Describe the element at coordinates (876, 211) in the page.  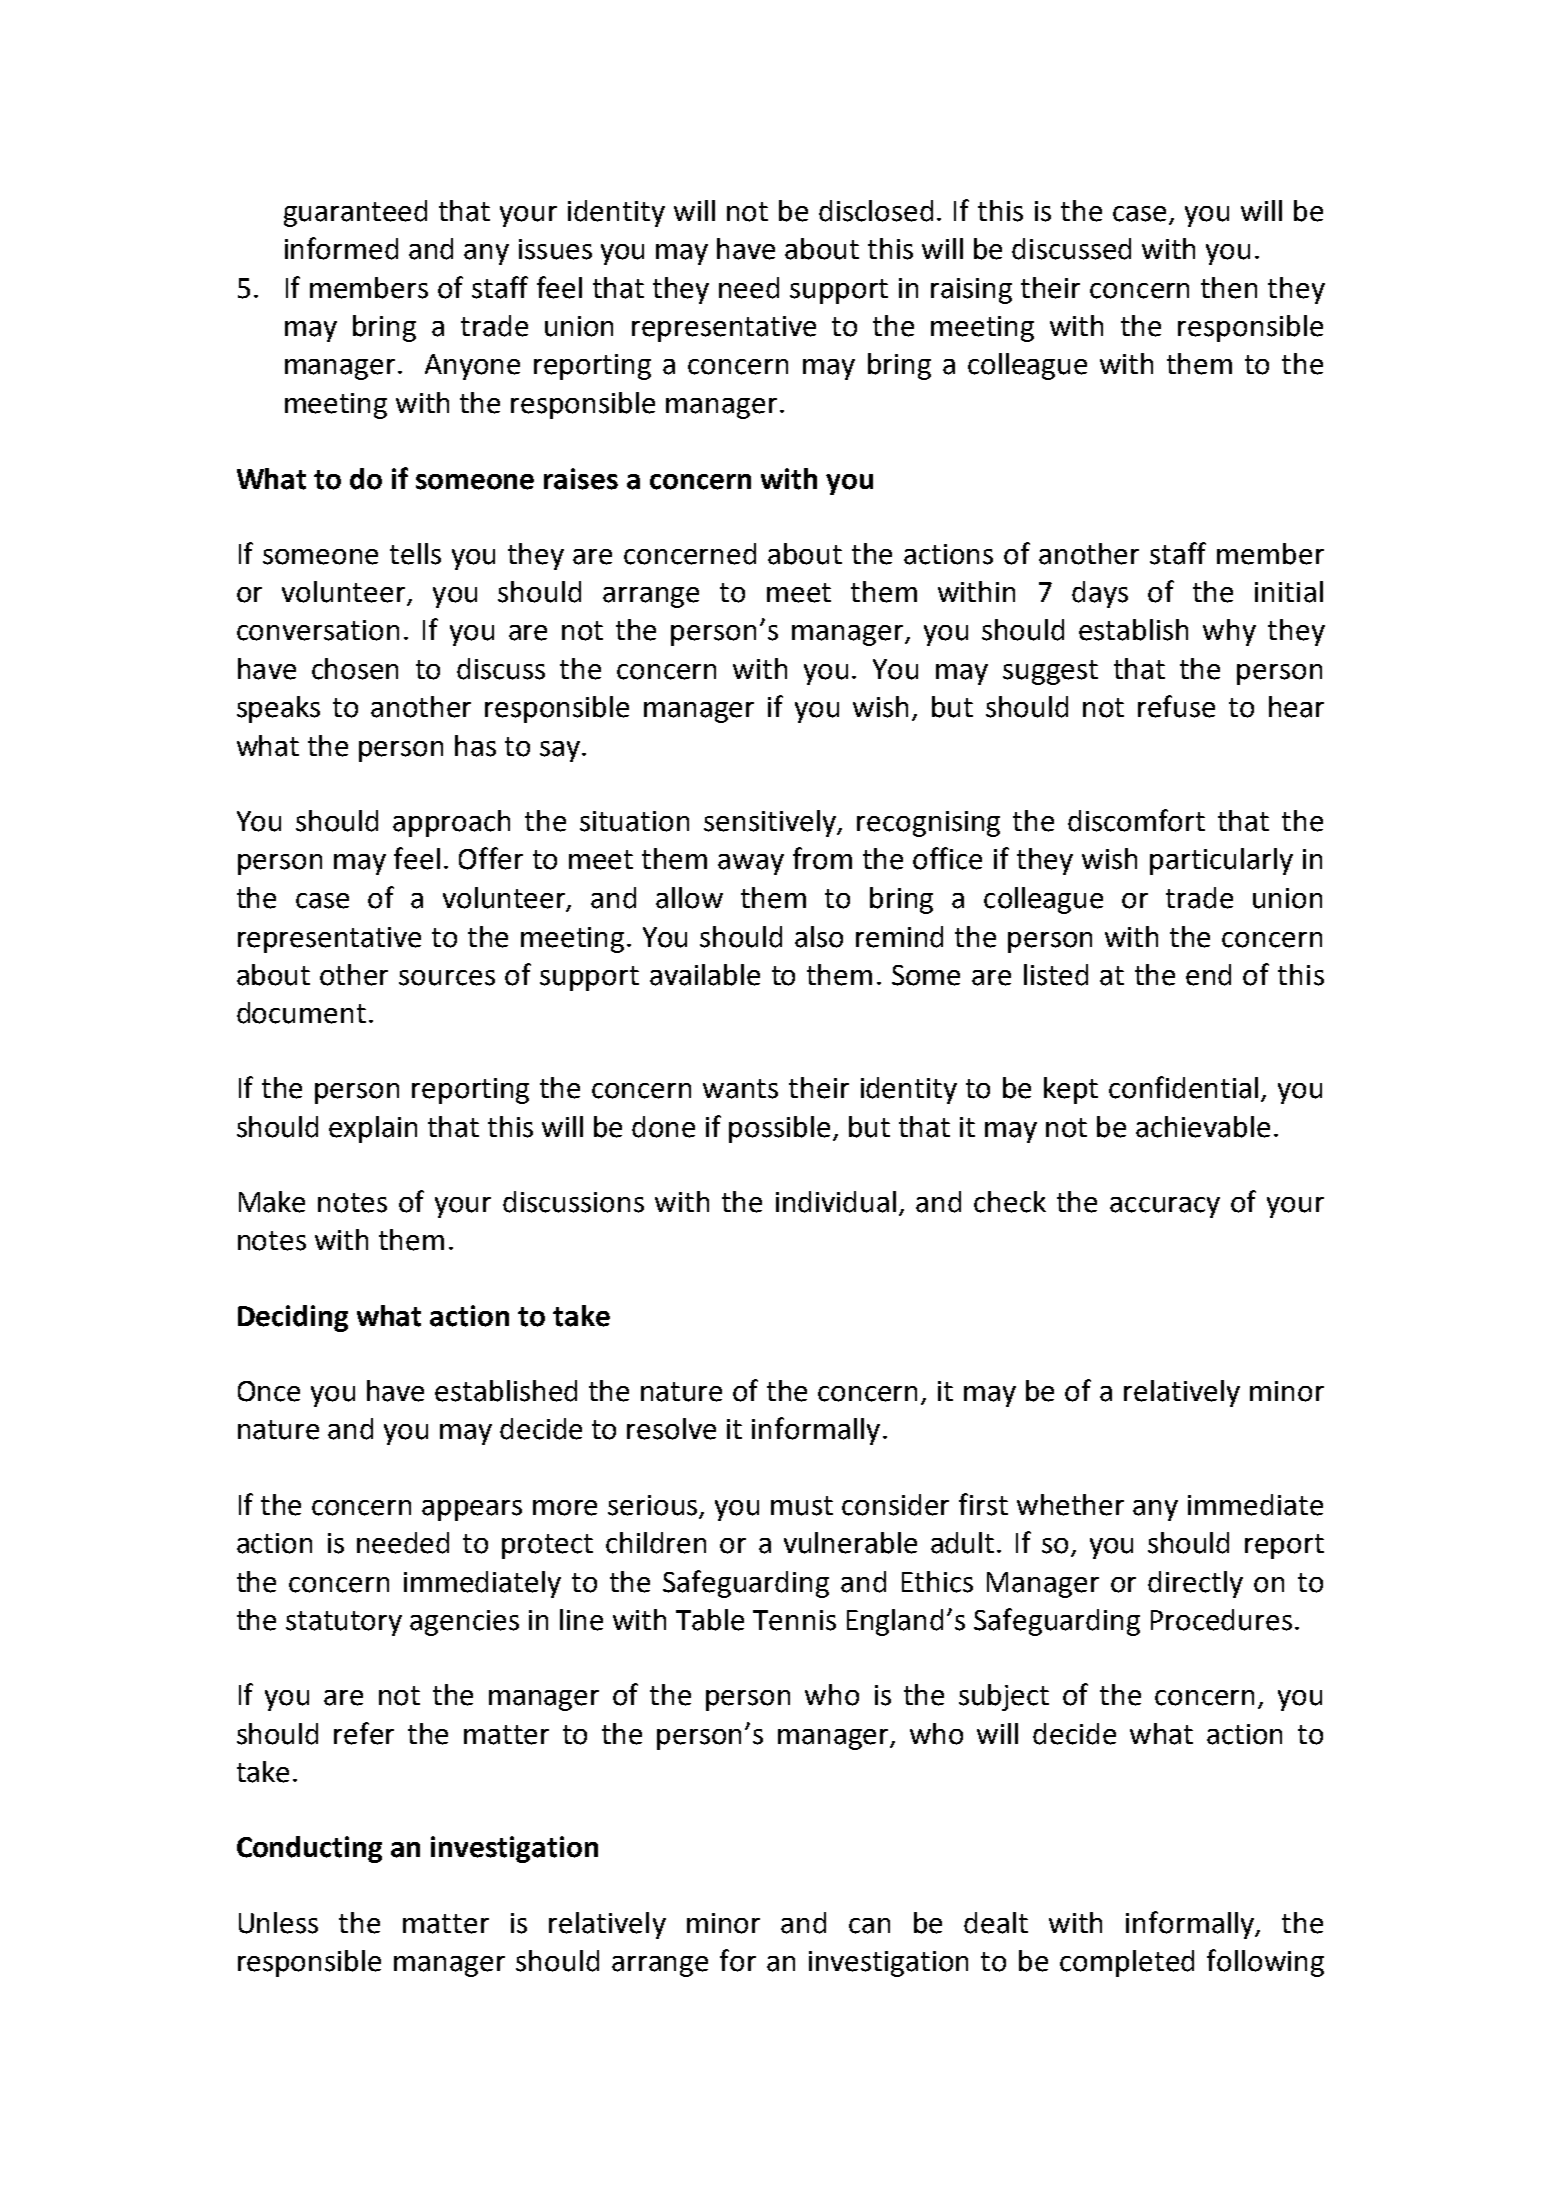
I see `disclosed` at that location.
